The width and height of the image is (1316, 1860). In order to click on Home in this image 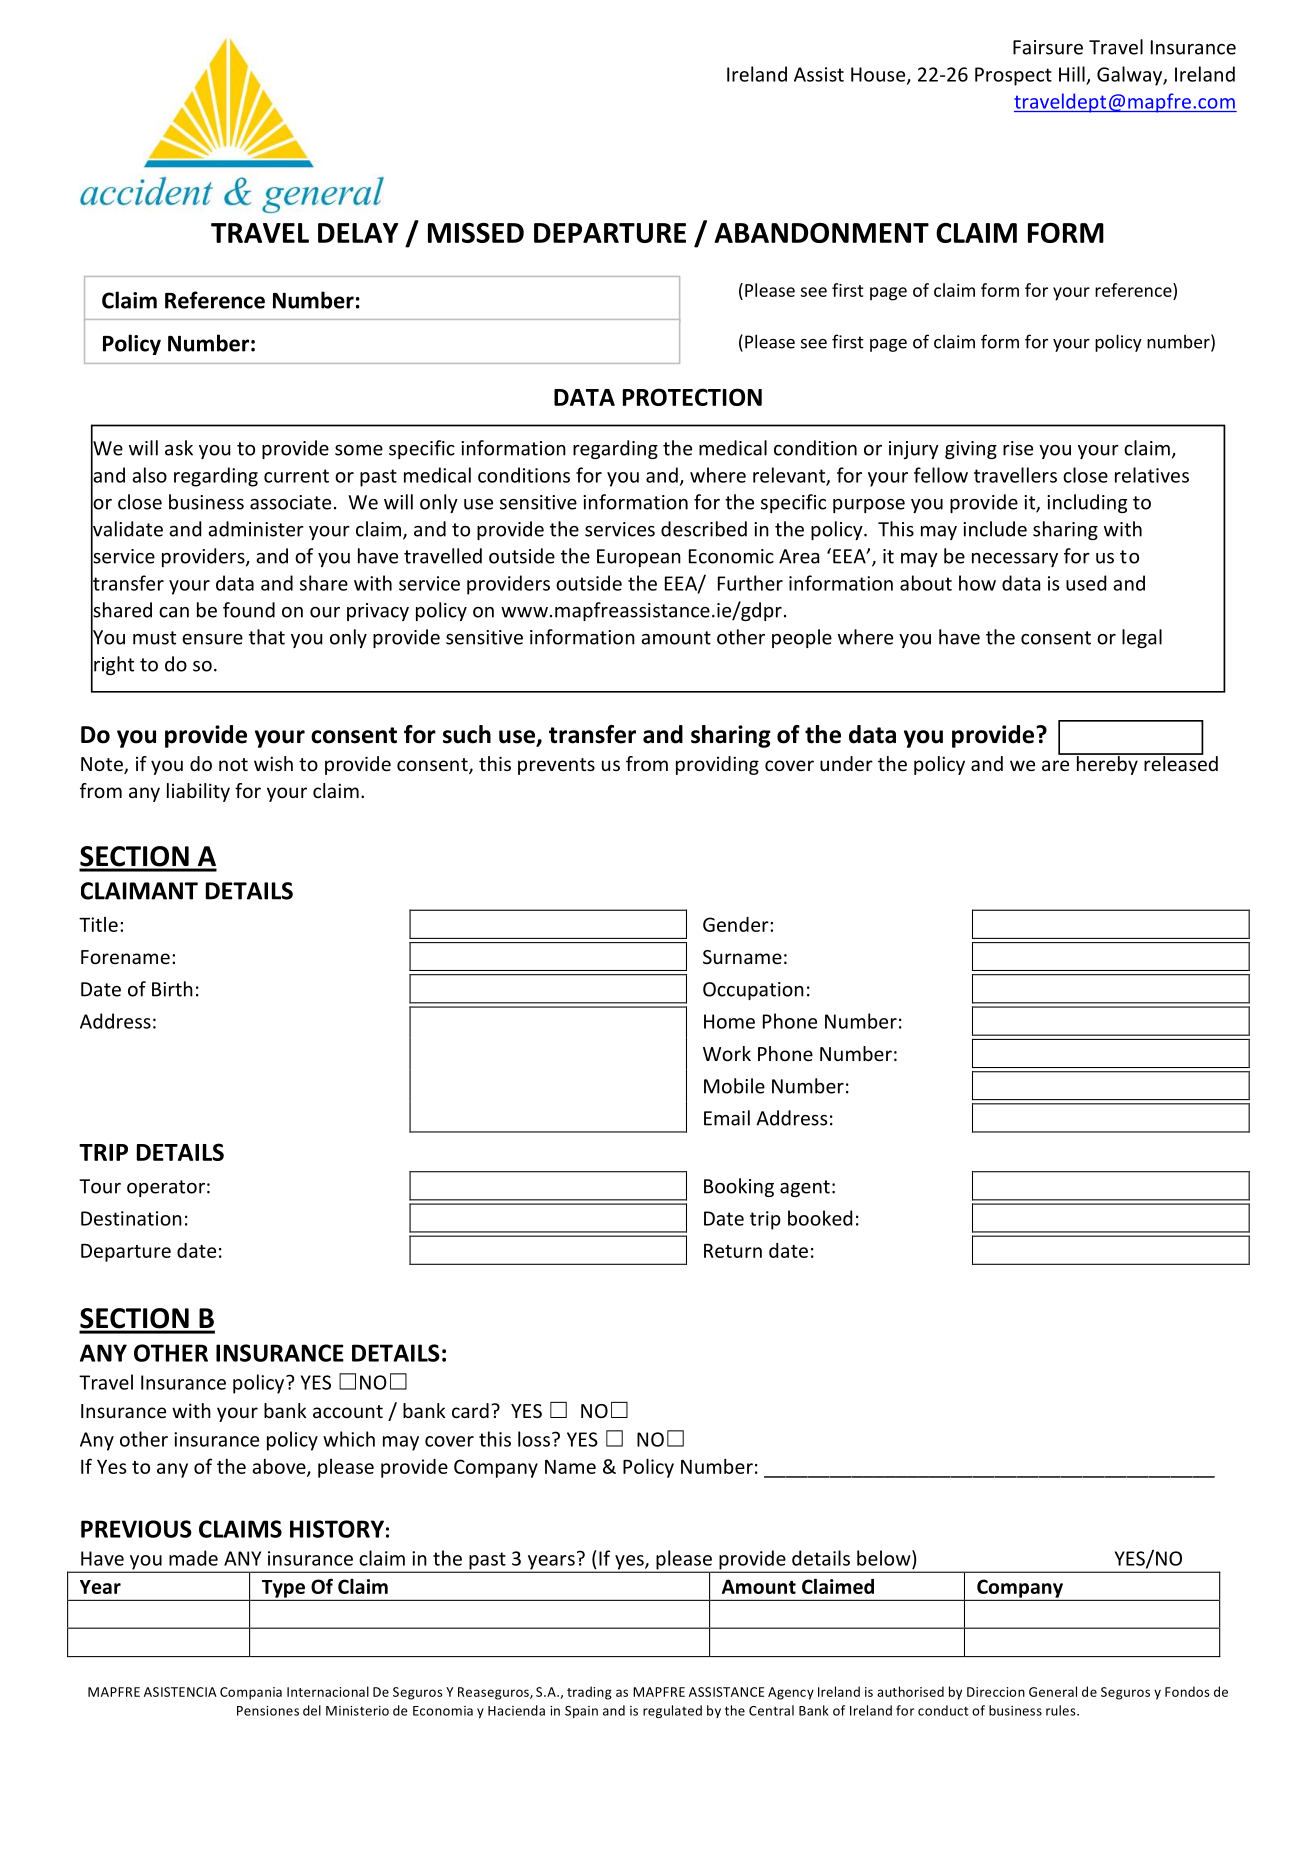, I will do `click(729, 1021)`.
